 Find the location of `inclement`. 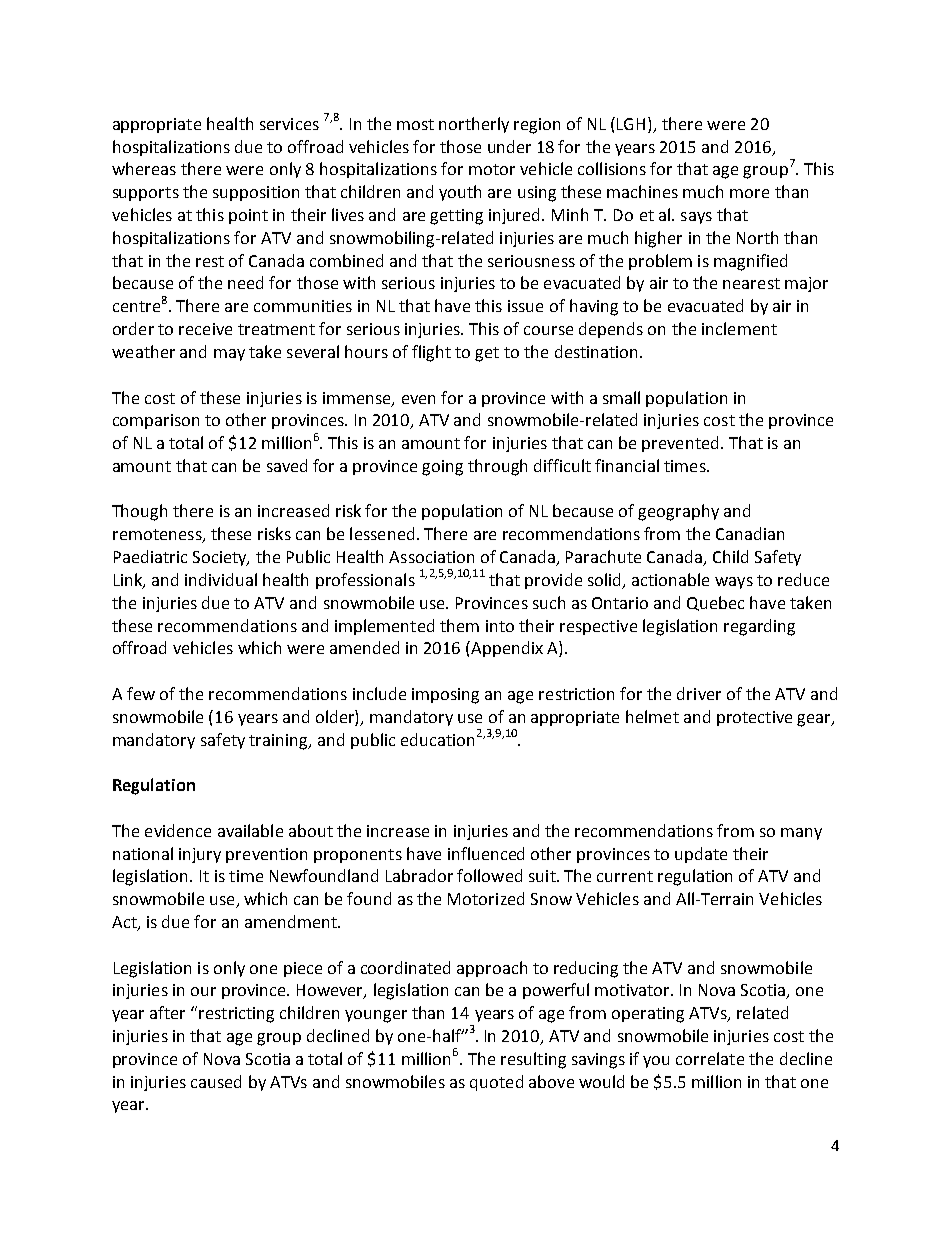

inclement is located at coordinates (739, 328).
